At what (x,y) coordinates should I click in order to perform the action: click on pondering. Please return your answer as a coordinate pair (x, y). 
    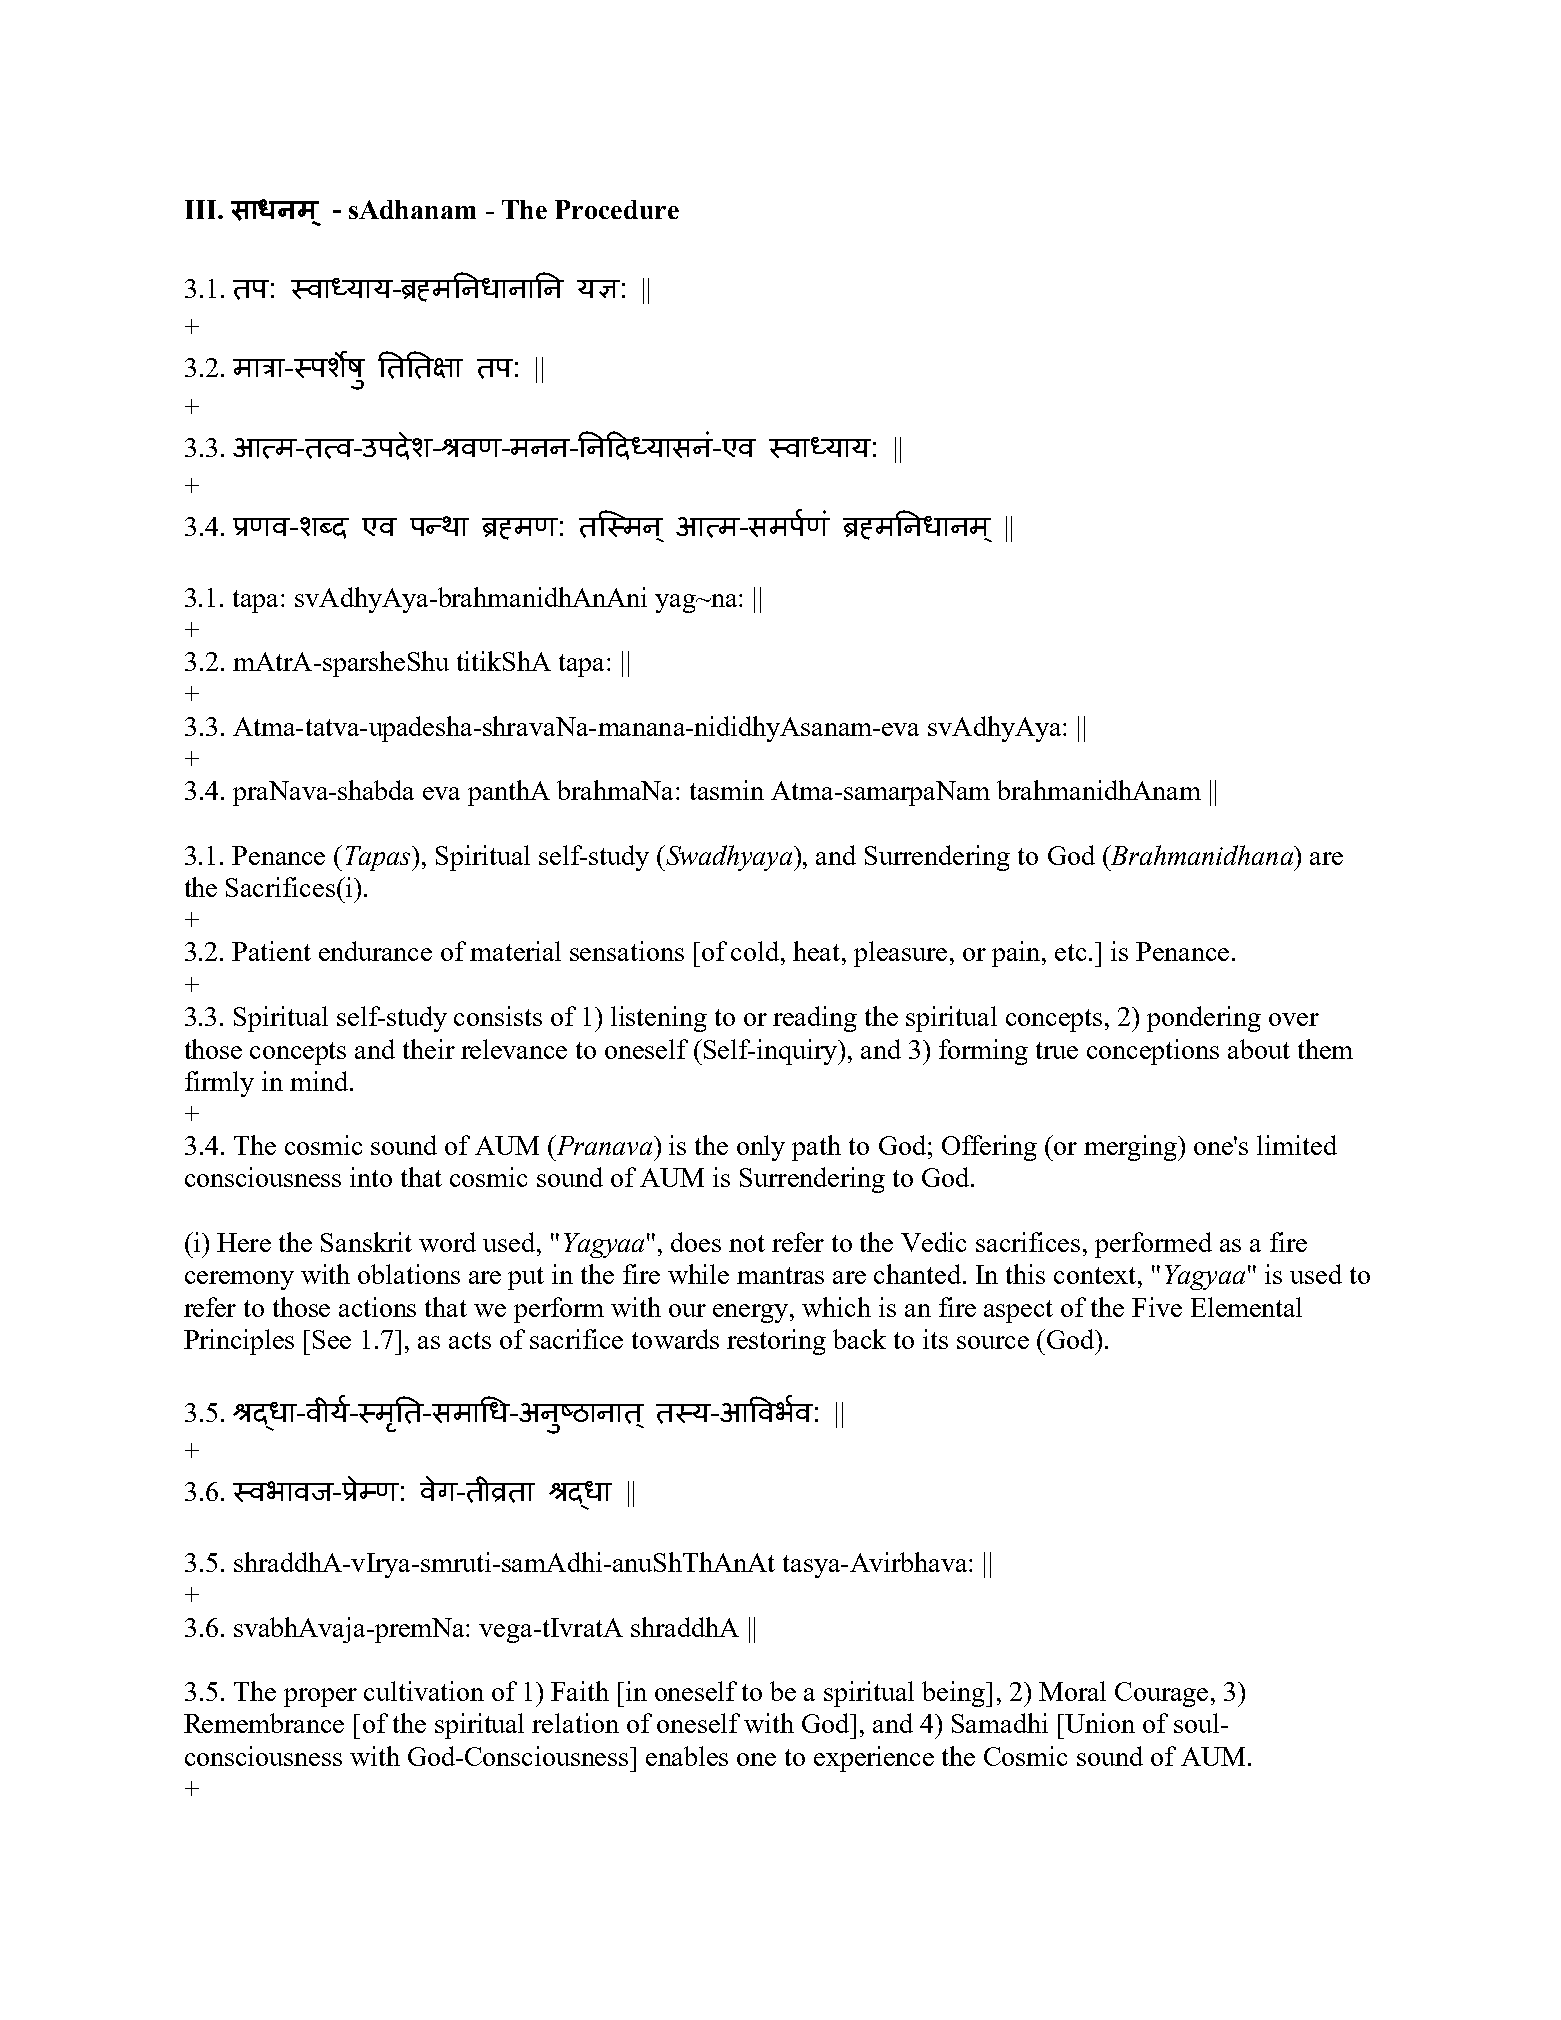
    Looking at the image, I should click on (1204, 1019).
